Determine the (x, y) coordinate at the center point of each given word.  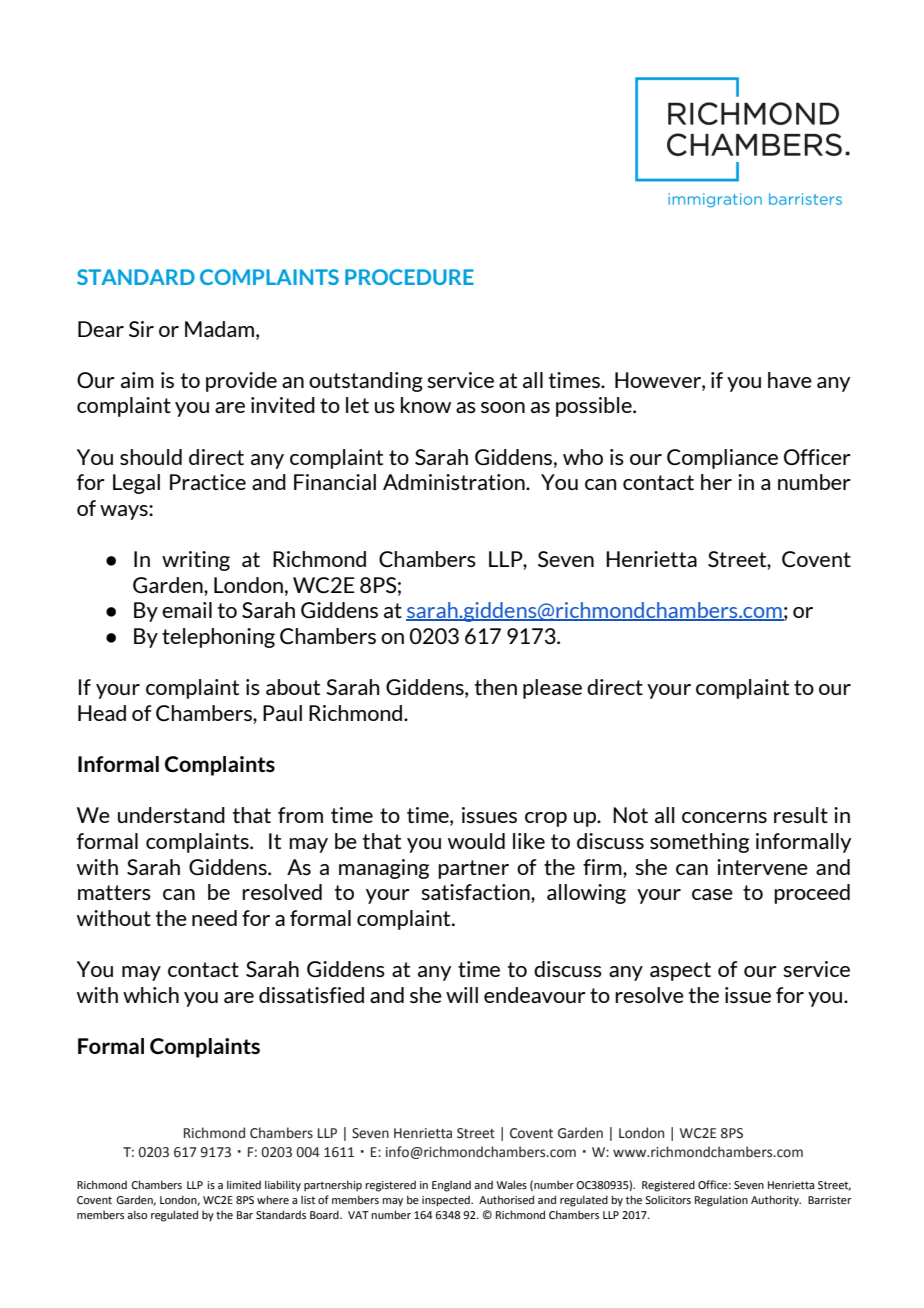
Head (102, 713)
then (496, 687)
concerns (724, 817)
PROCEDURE (409, 277)
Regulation (721, 1201)
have (790, 380)
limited (244, 1184)
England (451, 1186)
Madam (221, 329)
